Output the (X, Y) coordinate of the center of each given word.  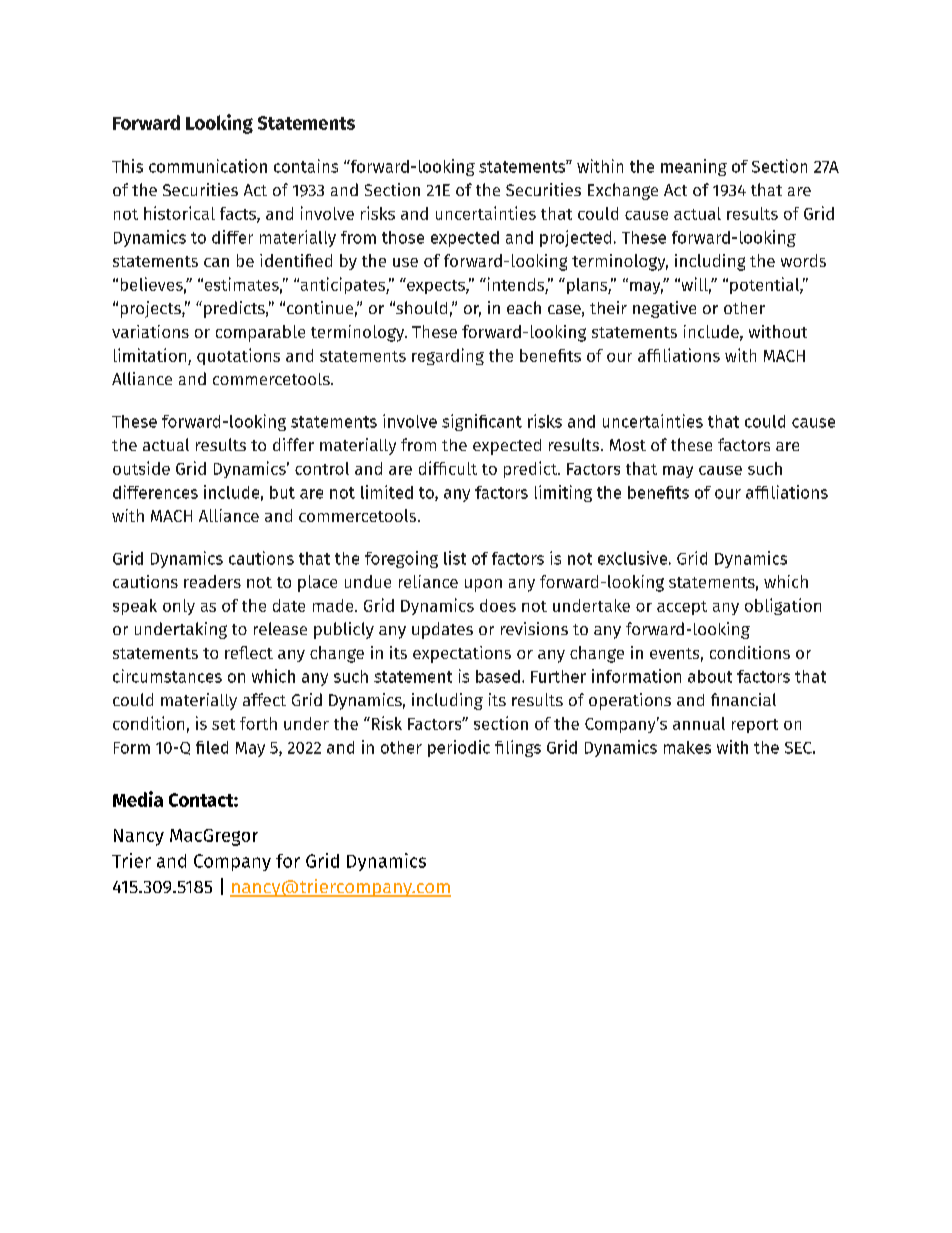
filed (212, 747)
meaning (694, 167)
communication (208, 166)
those (403, 237)
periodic (459, 748)
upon (483, 585)
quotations (238, 356)
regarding (448, 356)
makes (687, 747)
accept (682, 608)
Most (628, 445)
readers (212, 581)
